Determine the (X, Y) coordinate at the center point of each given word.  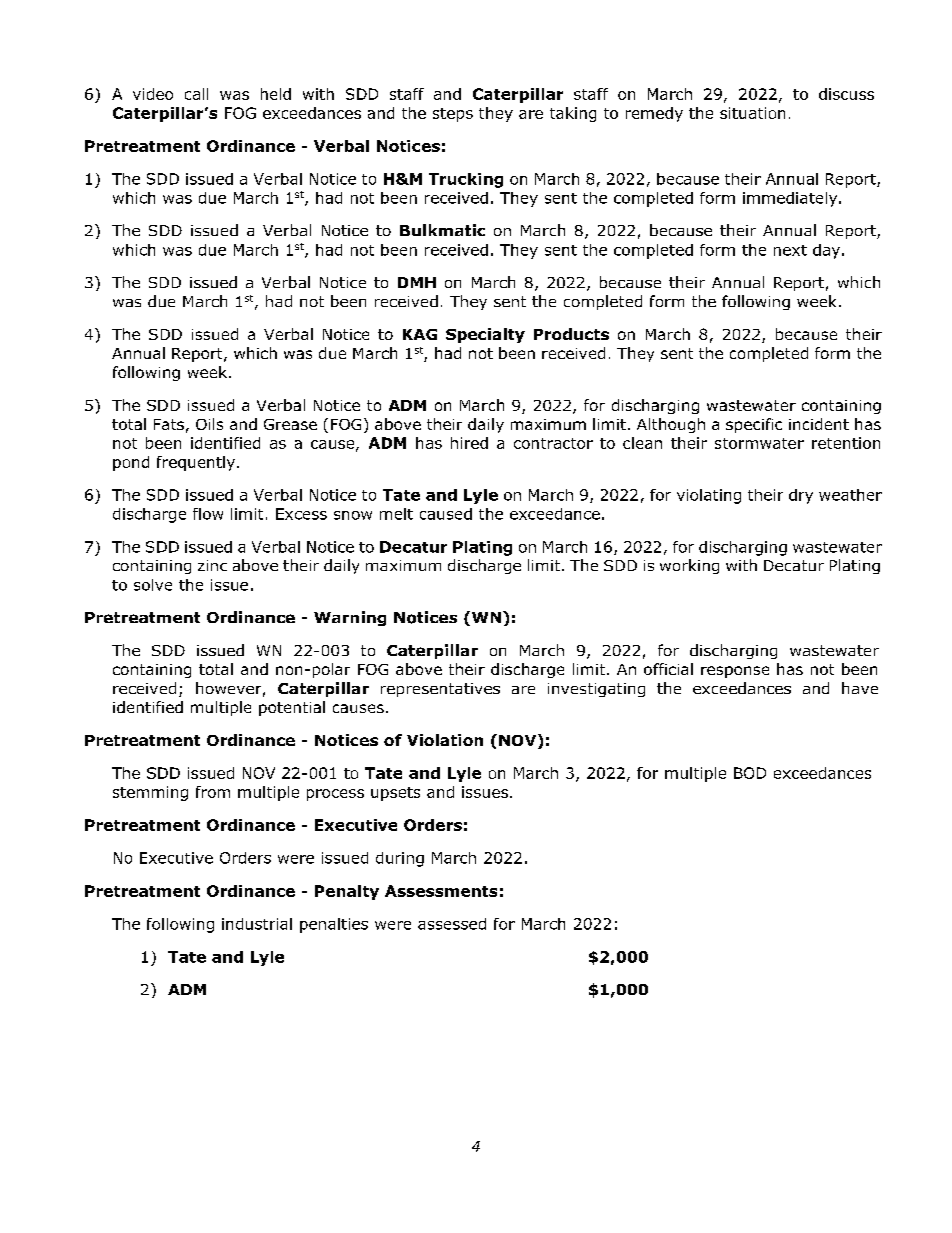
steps (453, 115)
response (735, 672)
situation (752, 113)
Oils (209, 424)
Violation (445, 740)
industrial (257, 924)
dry (801, 496)
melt (396, 514)
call (196, 94)
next (790, 250)
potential (292, 708)
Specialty (485, 335)
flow (208, 514)
